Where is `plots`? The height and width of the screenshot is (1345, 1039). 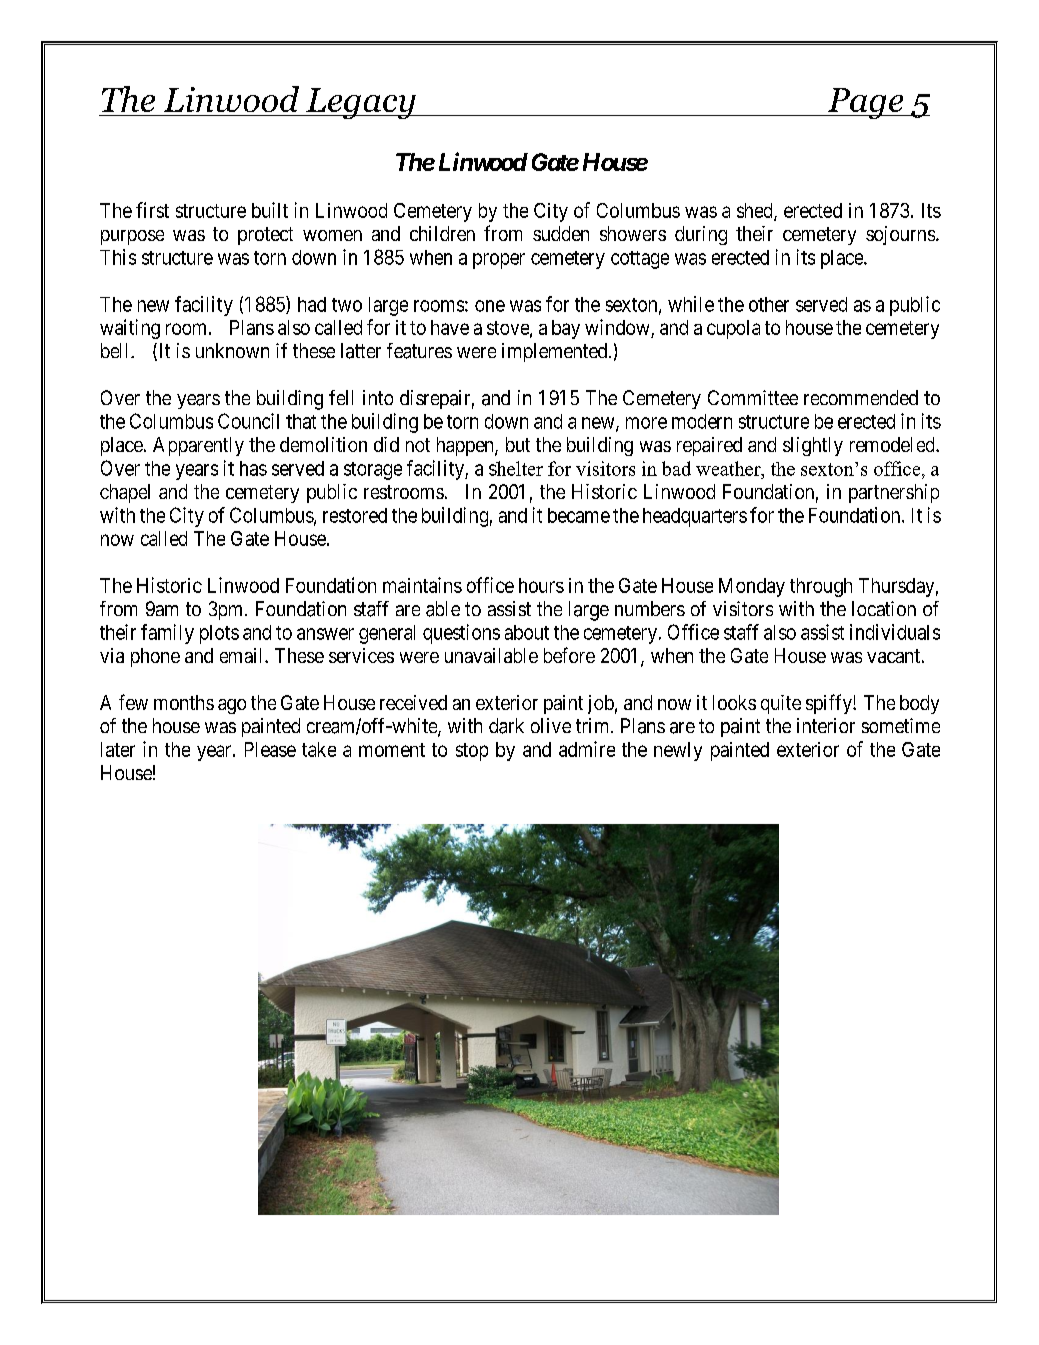
plots is located at coordinates (219, 634).
